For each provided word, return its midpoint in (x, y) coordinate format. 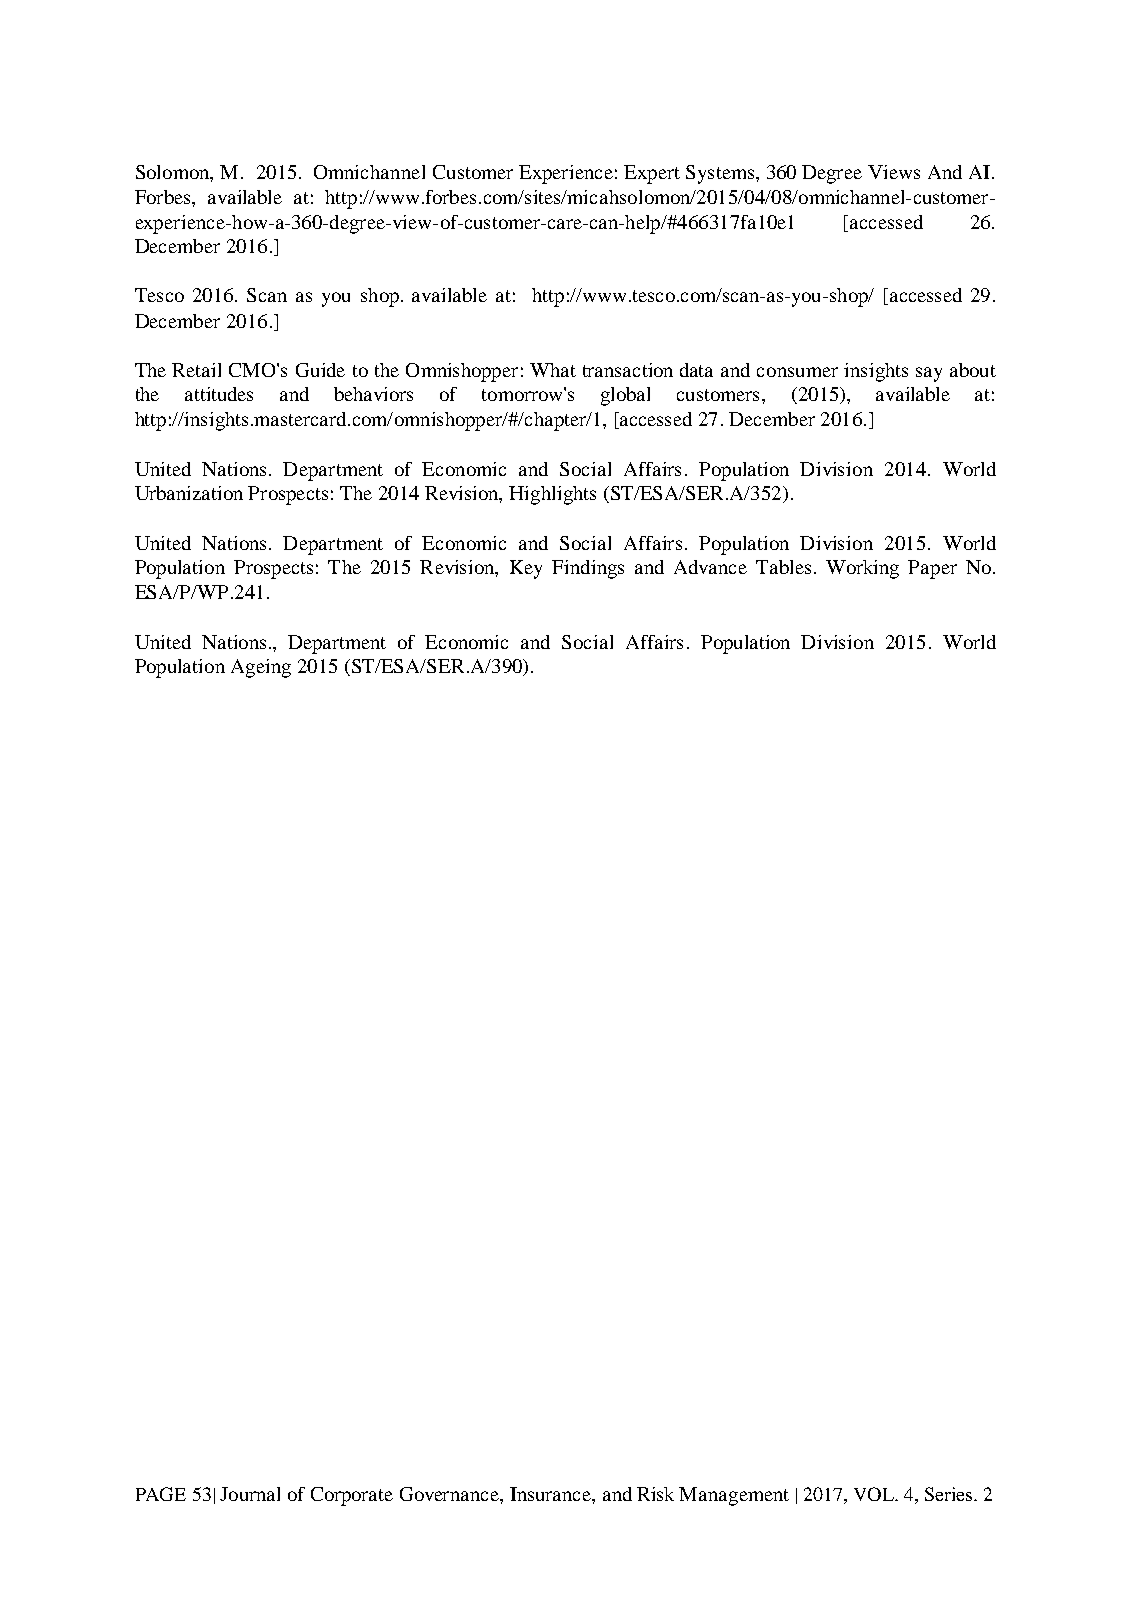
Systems (720, 174)
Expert (652, 174)
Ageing (261, 668)
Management (734, 1496)
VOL (875, 1494)
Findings (588, 569)
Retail (196, 370)
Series (948, 1494)
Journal (250, 1494)
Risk (655, 1494)
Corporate (352, 1496)
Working (862, 569)
